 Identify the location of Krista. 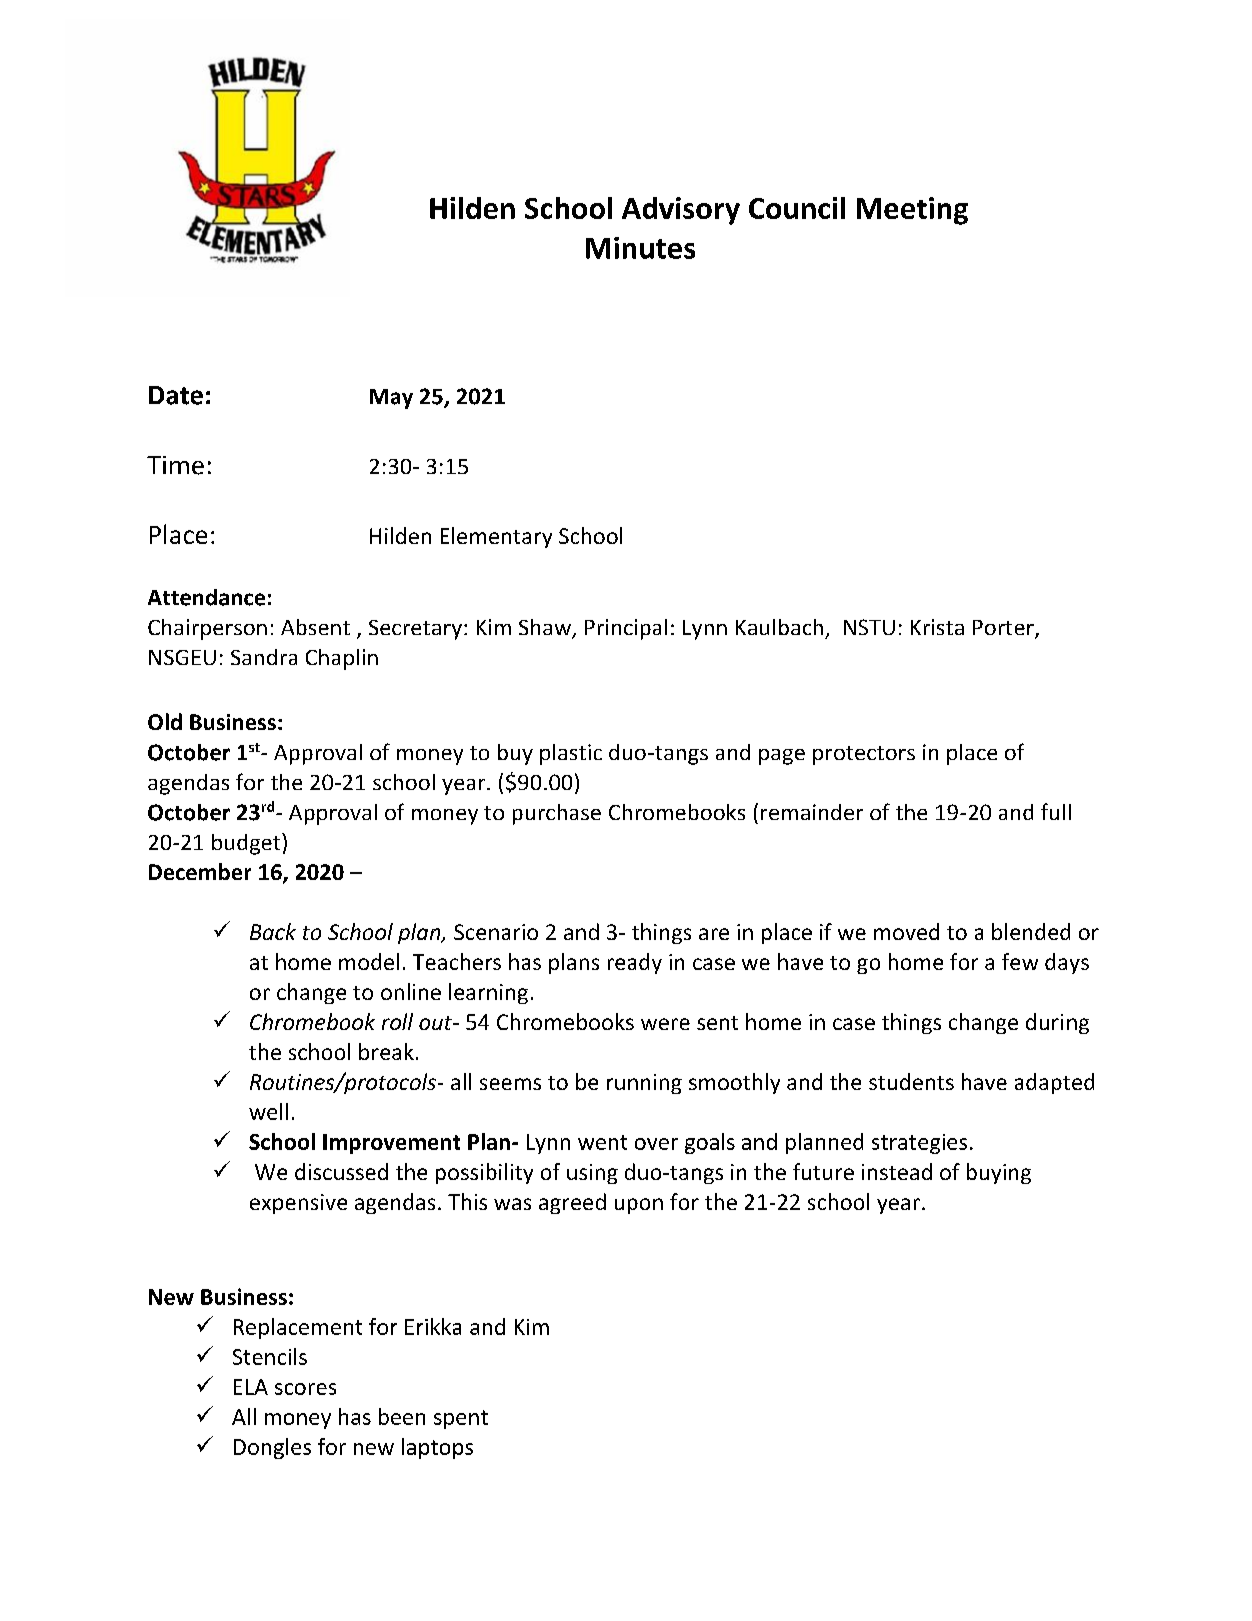
(937, 627).
